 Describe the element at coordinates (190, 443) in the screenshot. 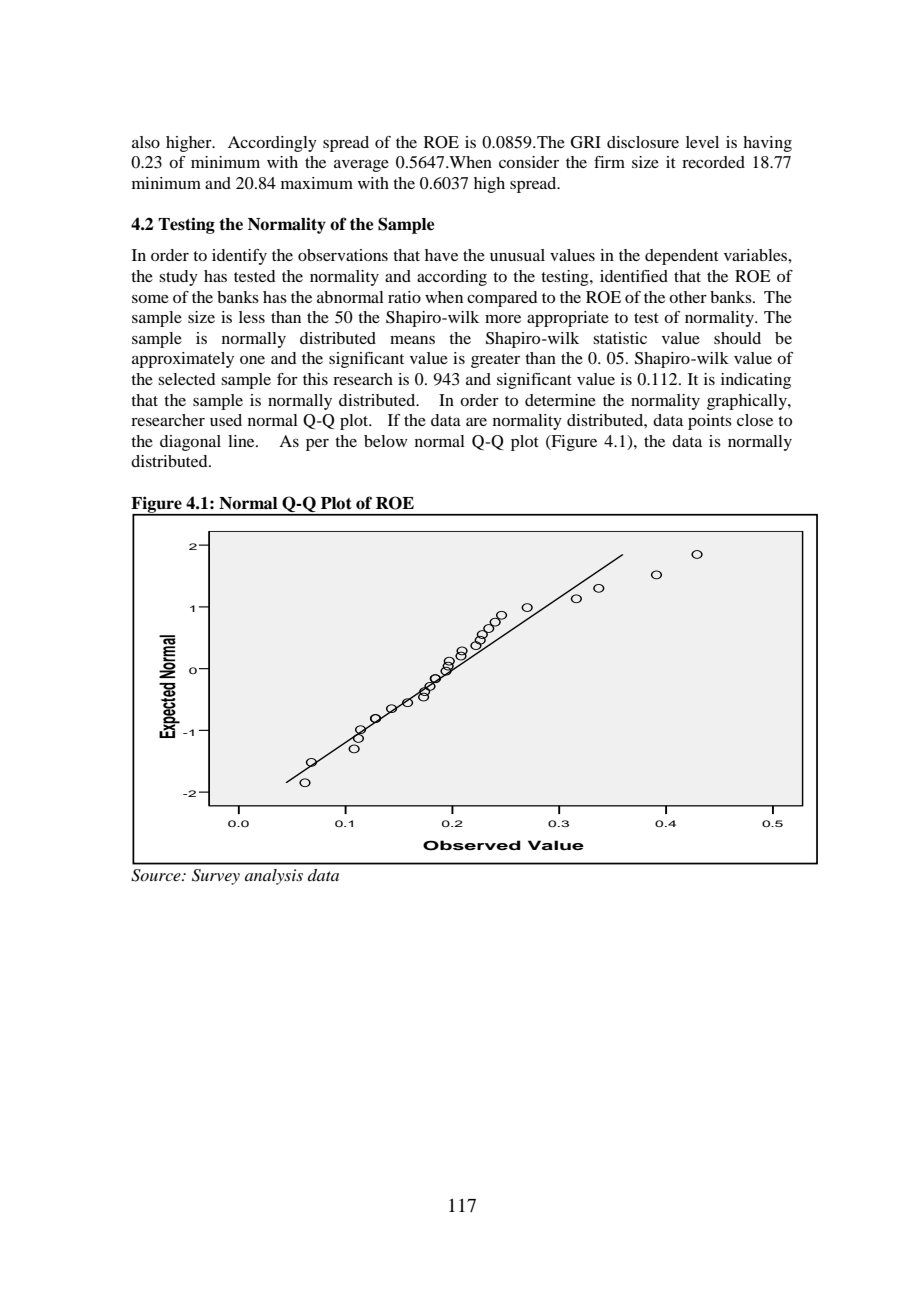

I see `diagonal` at that location.
